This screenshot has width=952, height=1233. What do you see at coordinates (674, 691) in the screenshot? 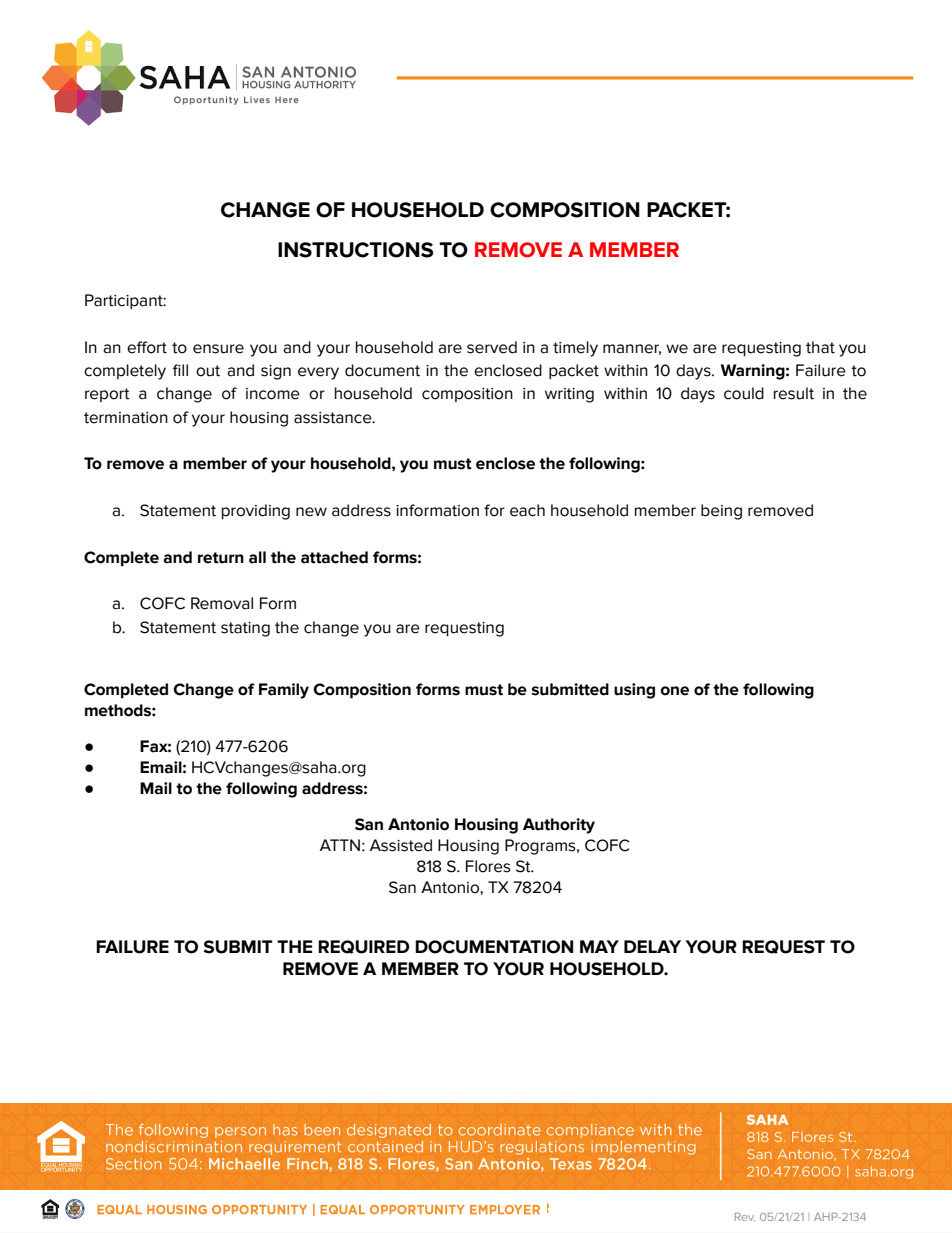
I see `one` at bounding box center [674, 691].
